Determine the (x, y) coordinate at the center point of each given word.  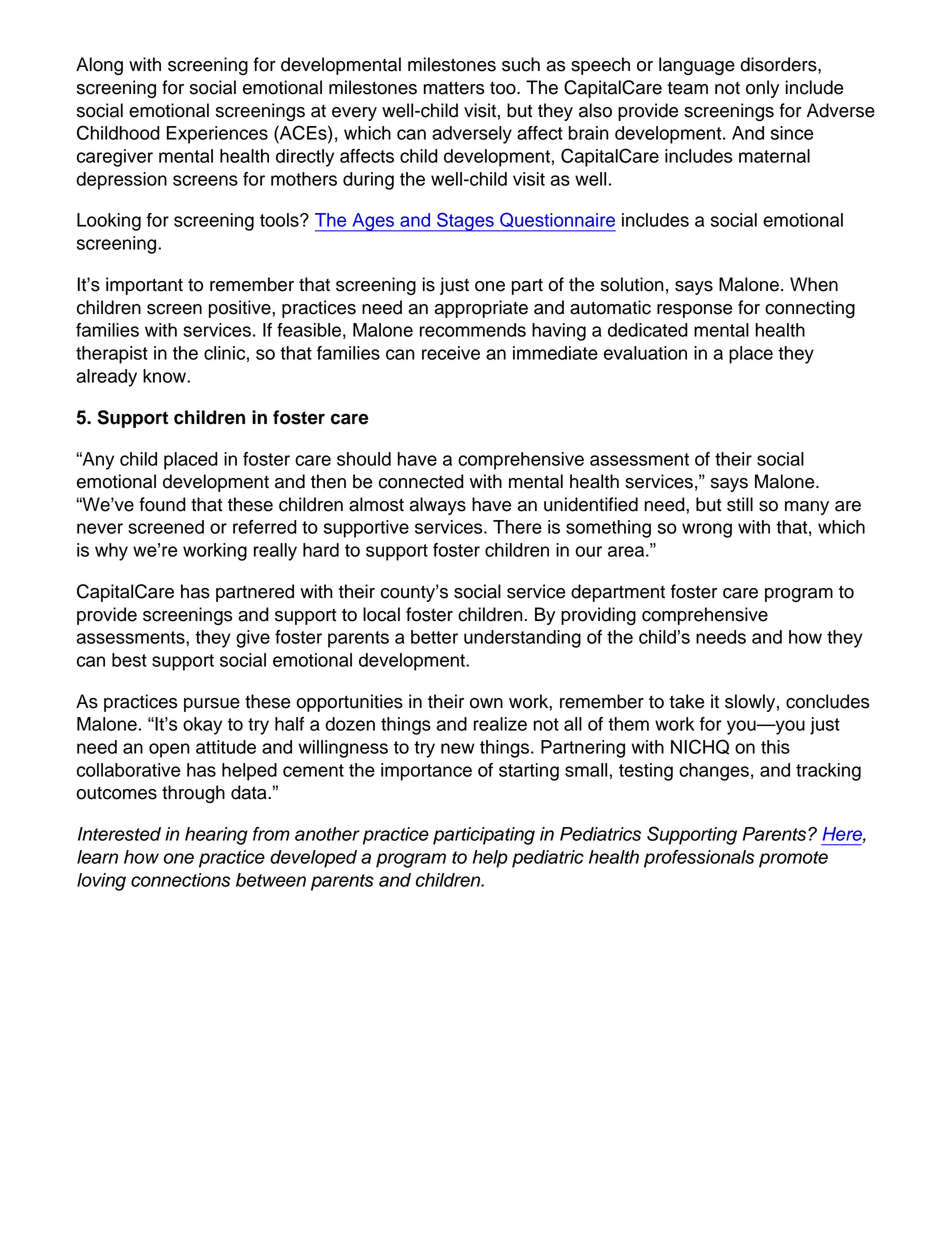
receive (451, 353)
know (165, 376)
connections (180, 880)
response (694, 311)
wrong (707, 530)
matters (454, 88)
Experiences (217, 135)
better (434, 637)
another (327, 834)
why (111, 552)
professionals (699, 859)
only (762, 89)
